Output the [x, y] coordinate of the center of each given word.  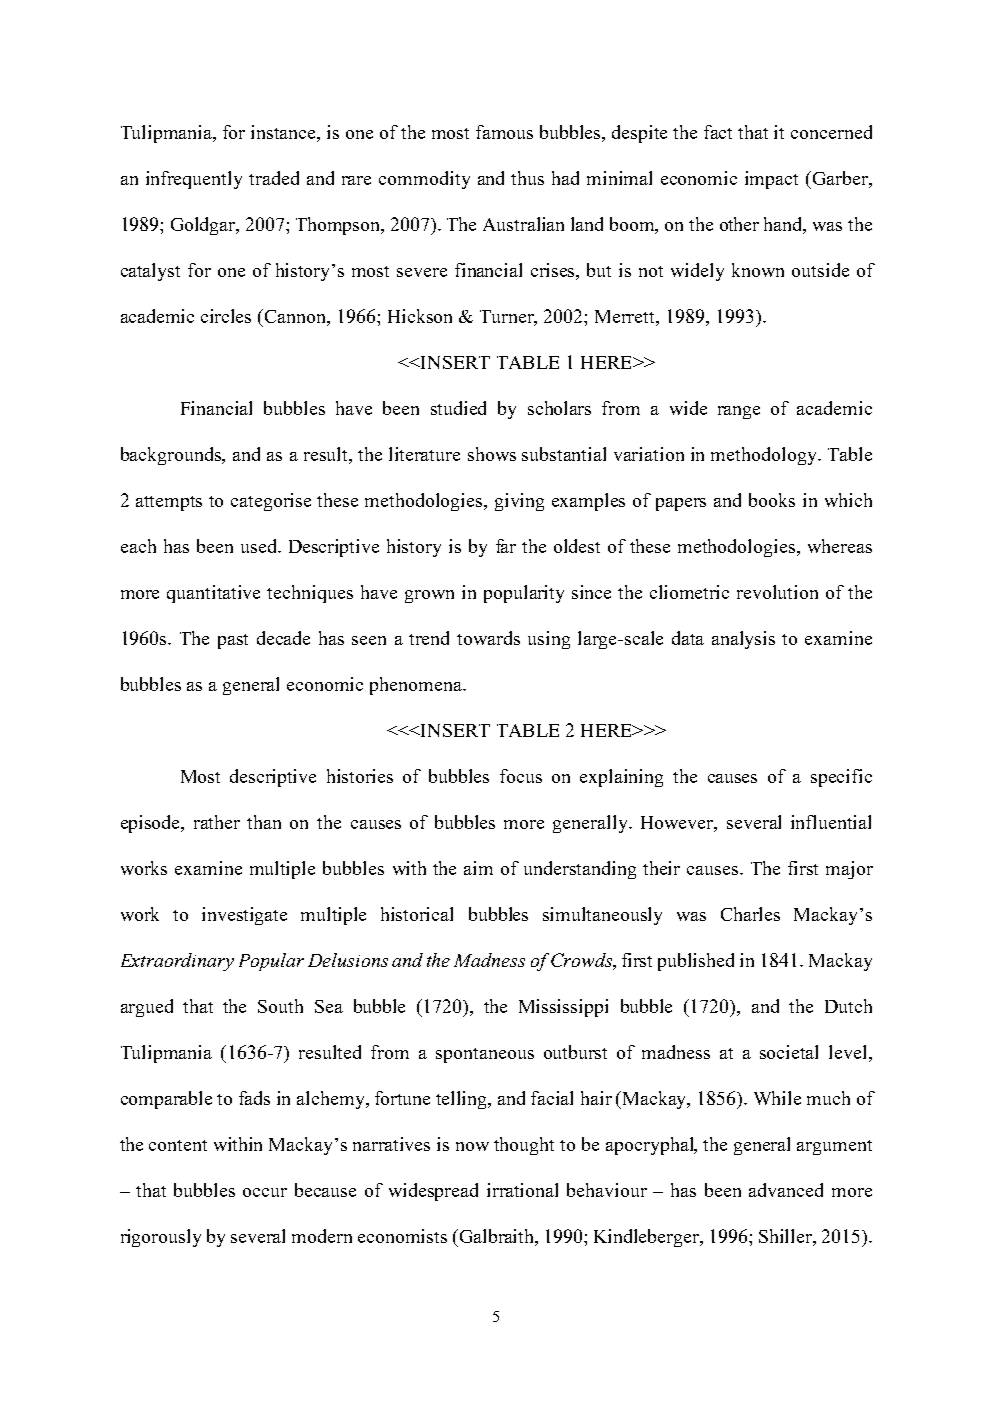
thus [527, 178]
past [233, 641]
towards [488, 638]
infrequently [194, 180]
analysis [743, 640]
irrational [522, 1190]
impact [771, 180]
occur [265, 1192]
